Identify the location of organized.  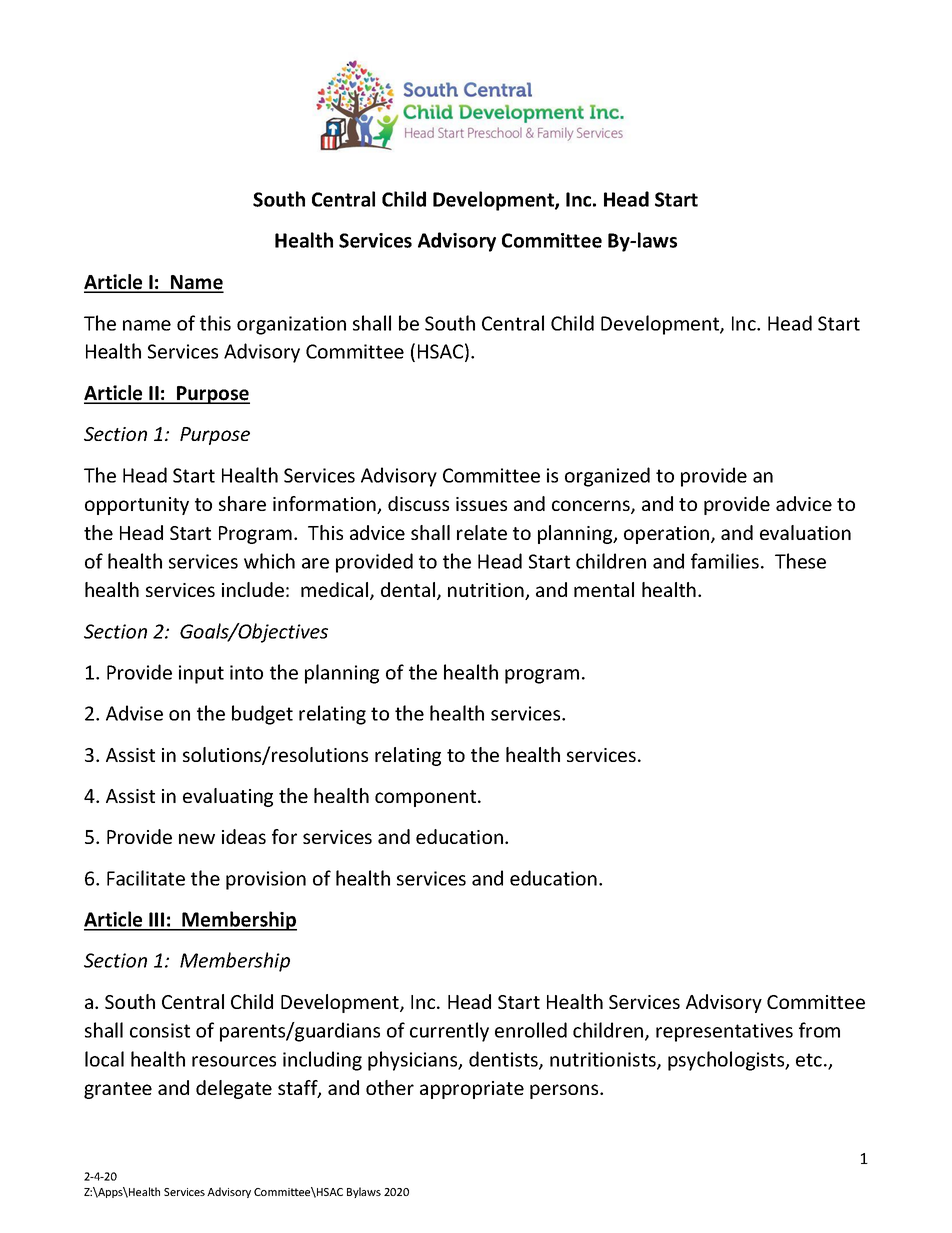
(607, 477).
